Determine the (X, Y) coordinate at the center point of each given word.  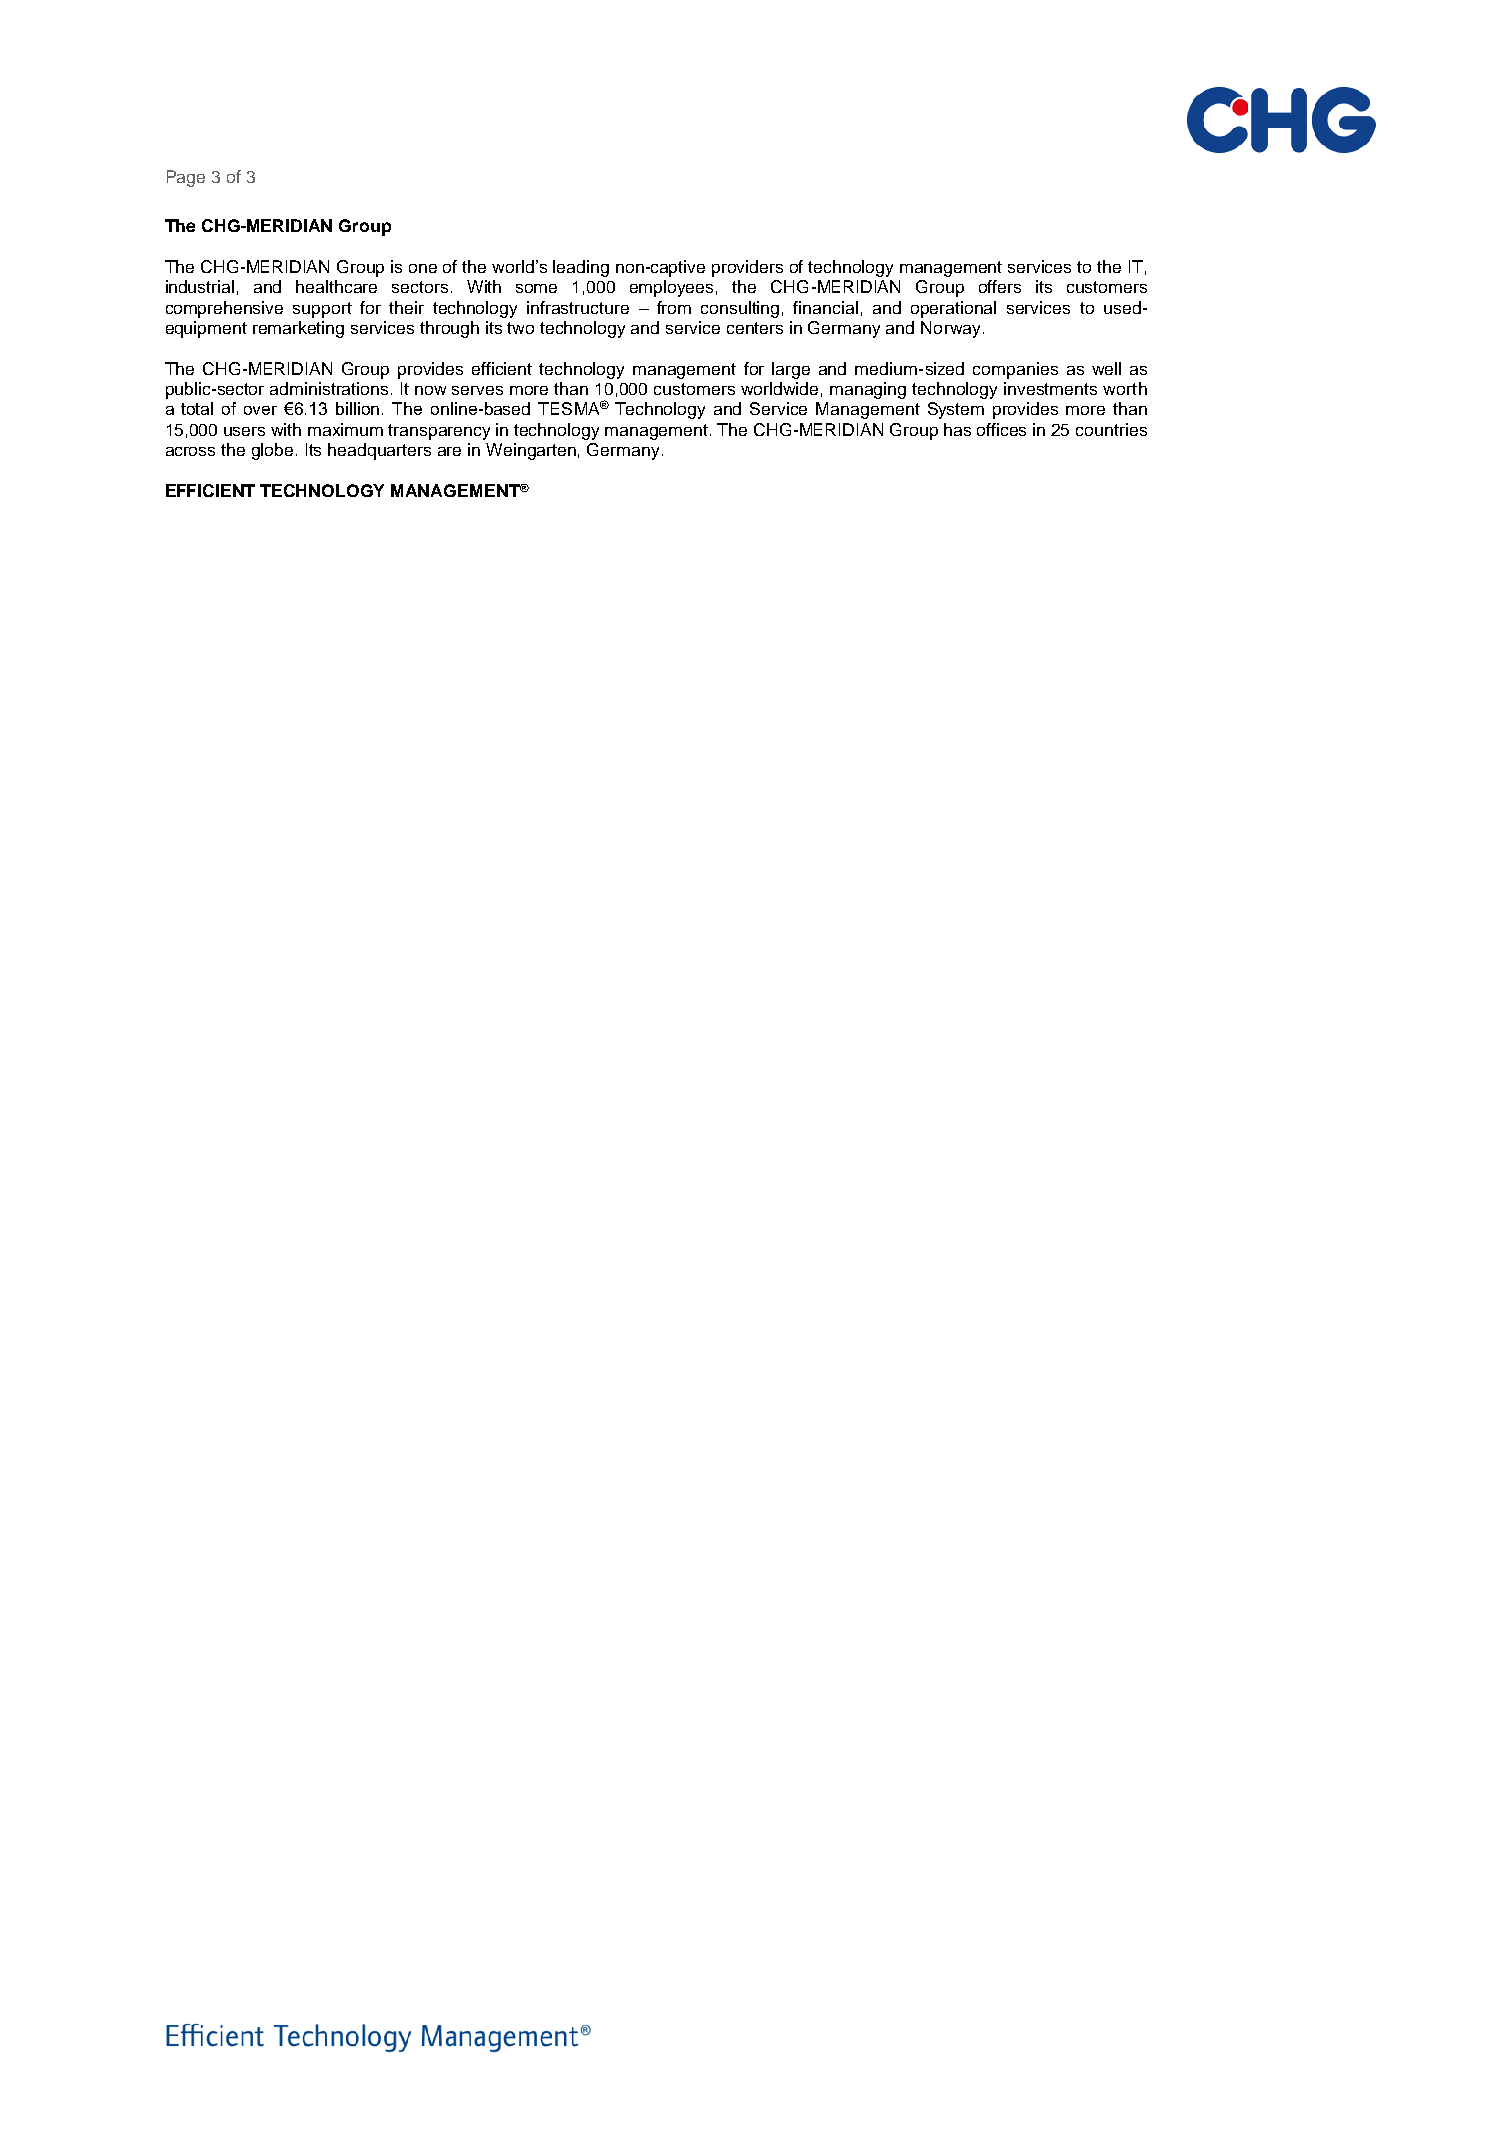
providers (747, 268)
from (674, 307)
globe (274, 451)
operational (953, 309)
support (322, 310)
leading (581, 268)
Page (186, 178)
